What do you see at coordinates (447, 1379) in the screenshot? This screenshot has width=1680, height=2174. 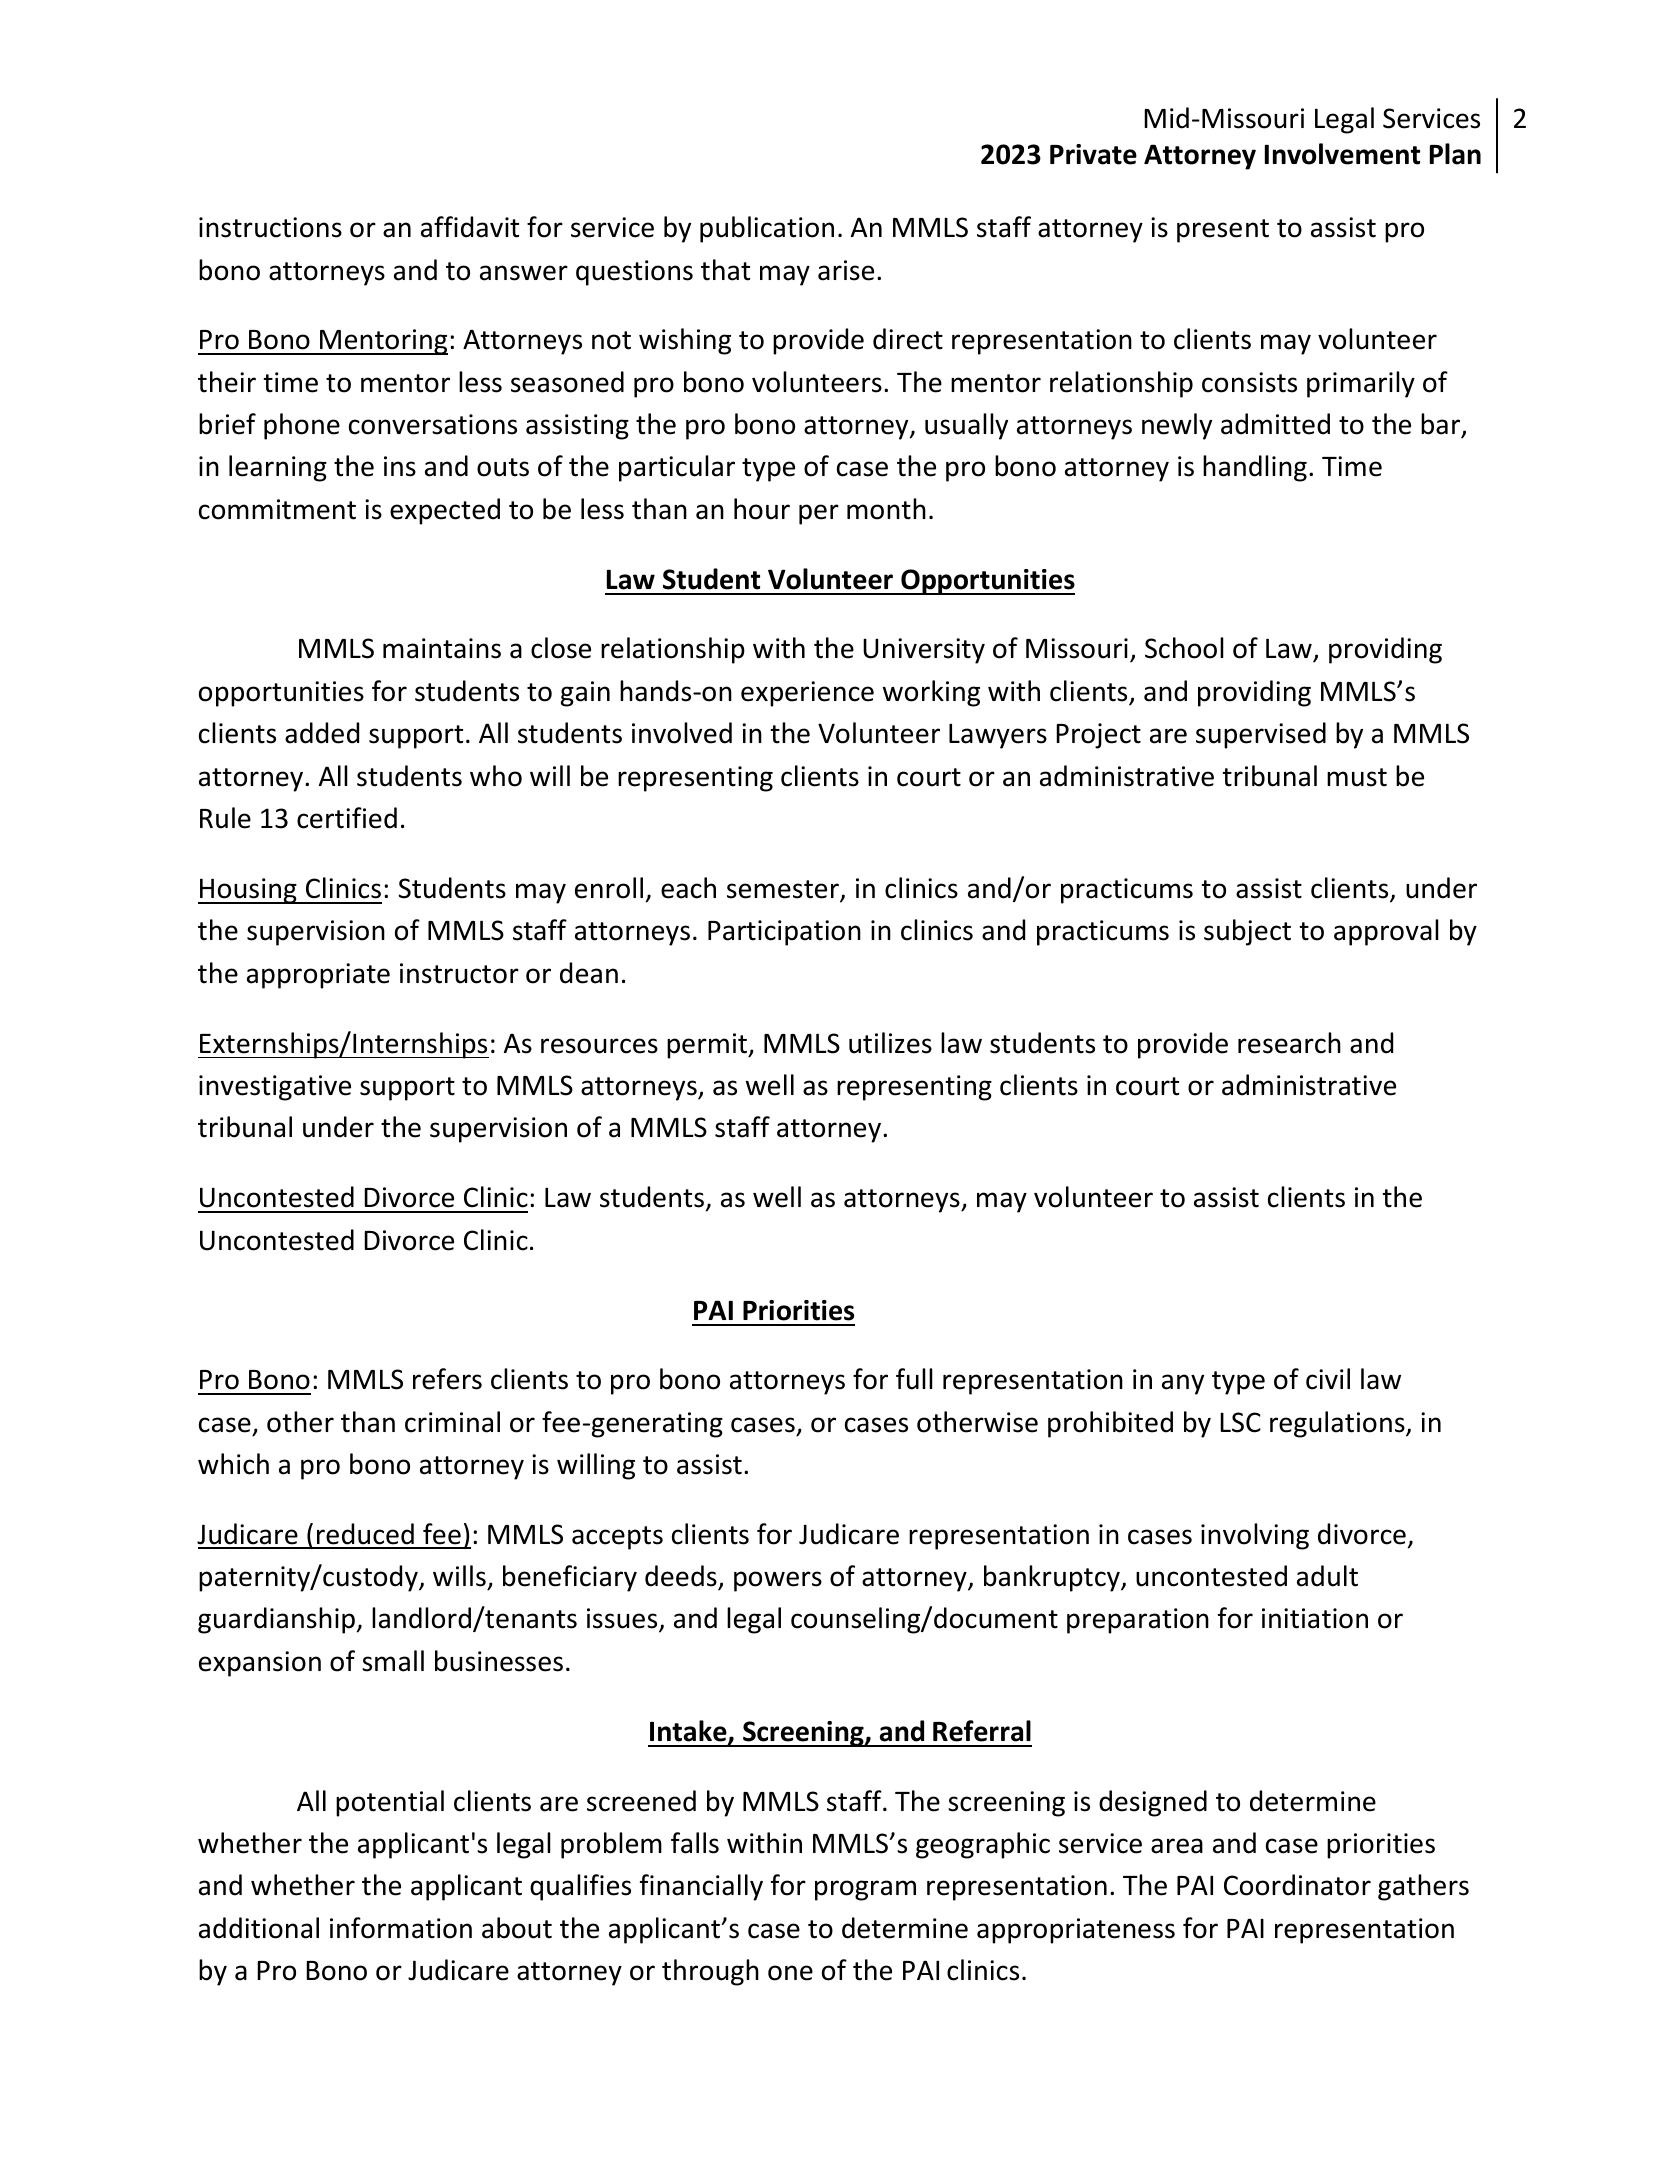 I see `refers` at bounding box center [447, 1379].
